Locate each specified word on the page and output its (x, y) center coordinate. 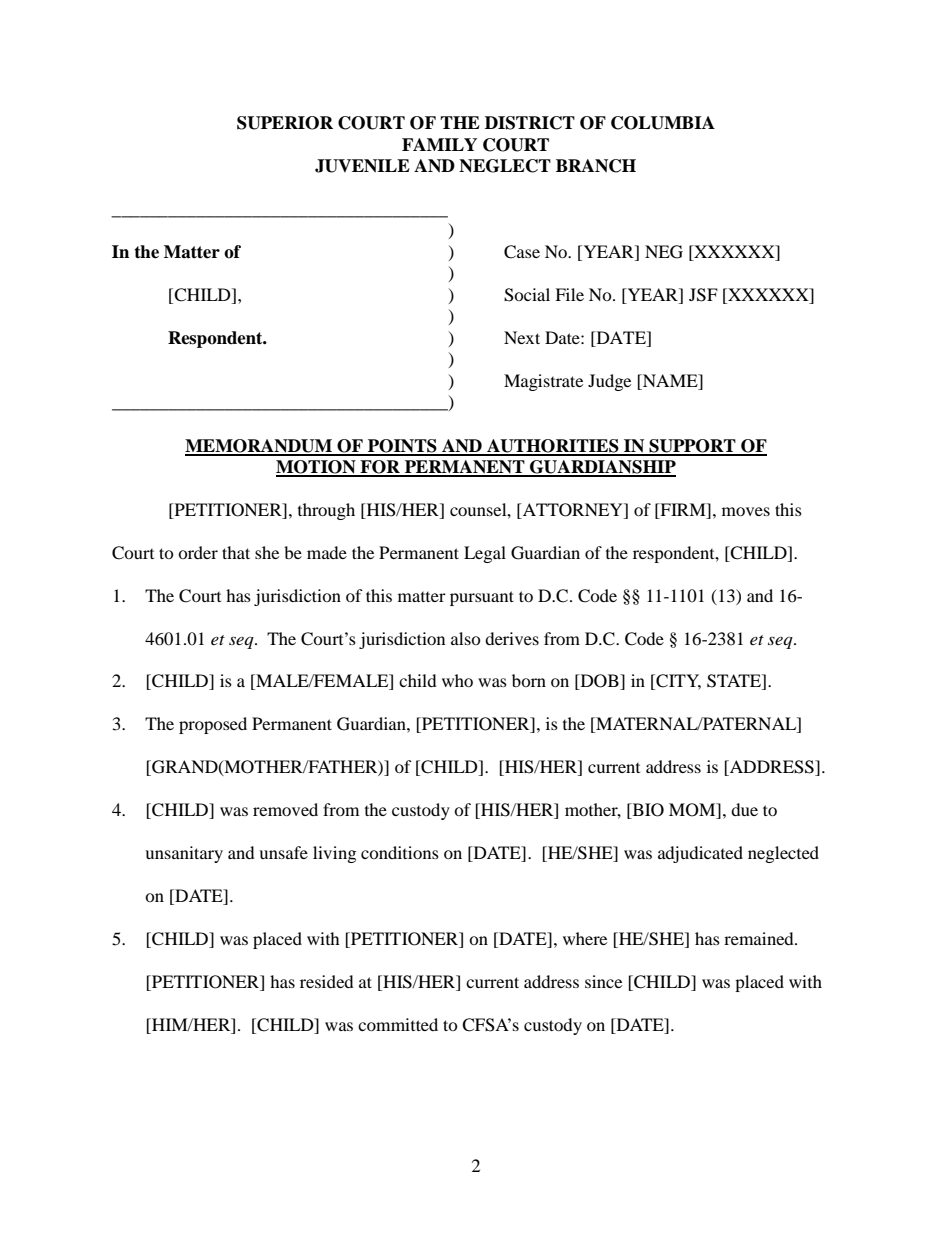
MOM (693, 811)
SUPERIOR (285, 123)
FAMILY (439, 144)
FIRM (683, 509)
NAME (670, 380)
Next (522, 337)
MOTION (317, 468)
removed (285, 809)
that (236, 552)
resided (327, 981)
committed (398, 1024)
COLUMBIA (663, 123)
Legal (485, 554)
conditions (400, 852)
